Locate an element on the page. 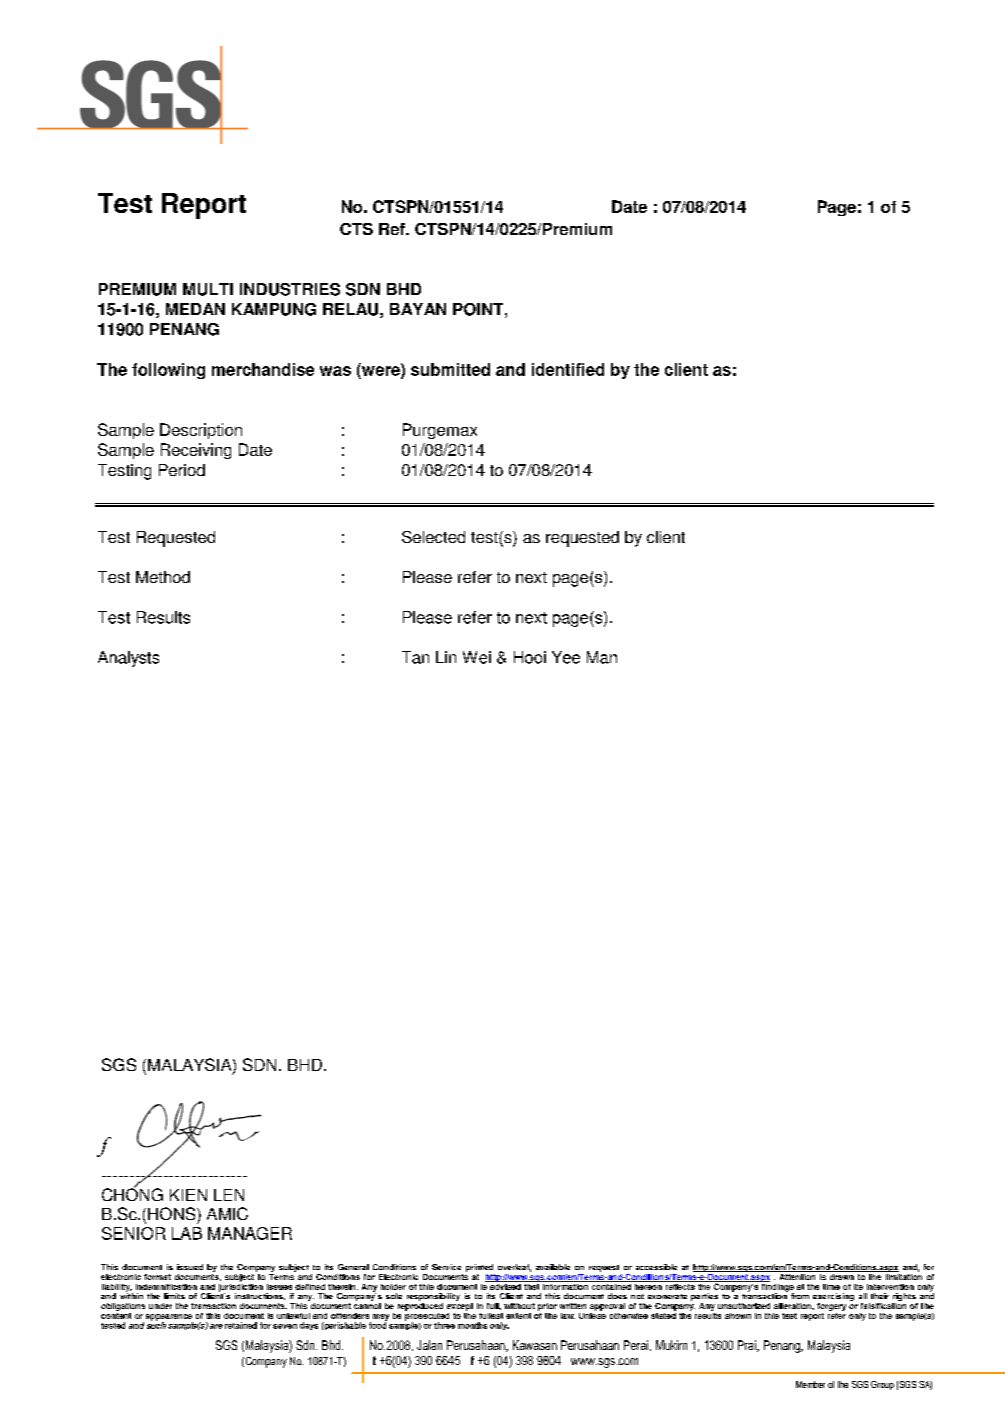 This image has height=1421, width=1005. extent is located at coordinates (518, 1316).
